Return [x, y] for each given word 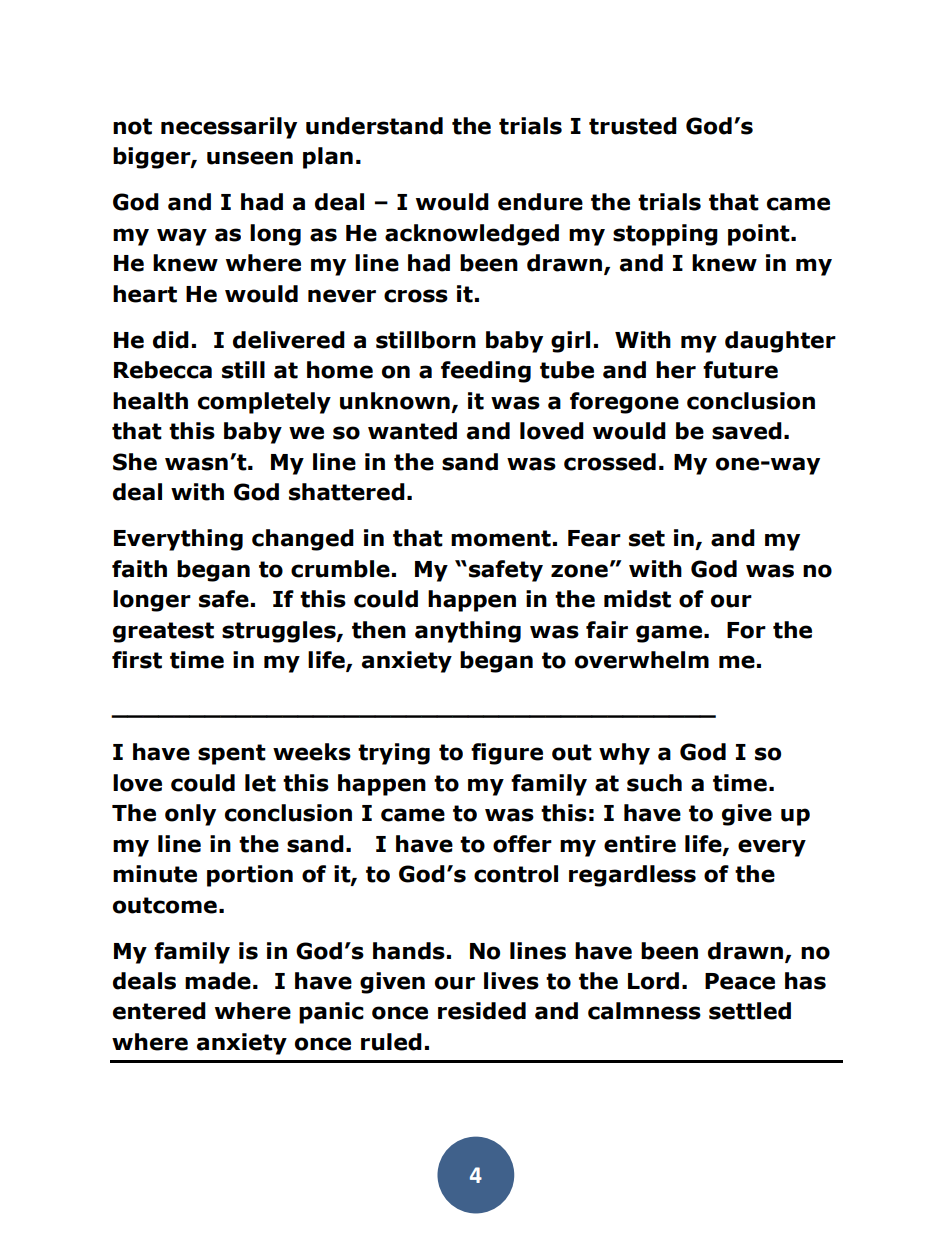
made [218, 981]
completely [264, 403]
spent [232, 754]
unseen [250, 158]
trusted [633, 126]
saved [747, 431]
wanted [412, 431]
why [624, 754]
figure [507, 754]
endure [540, 202]
